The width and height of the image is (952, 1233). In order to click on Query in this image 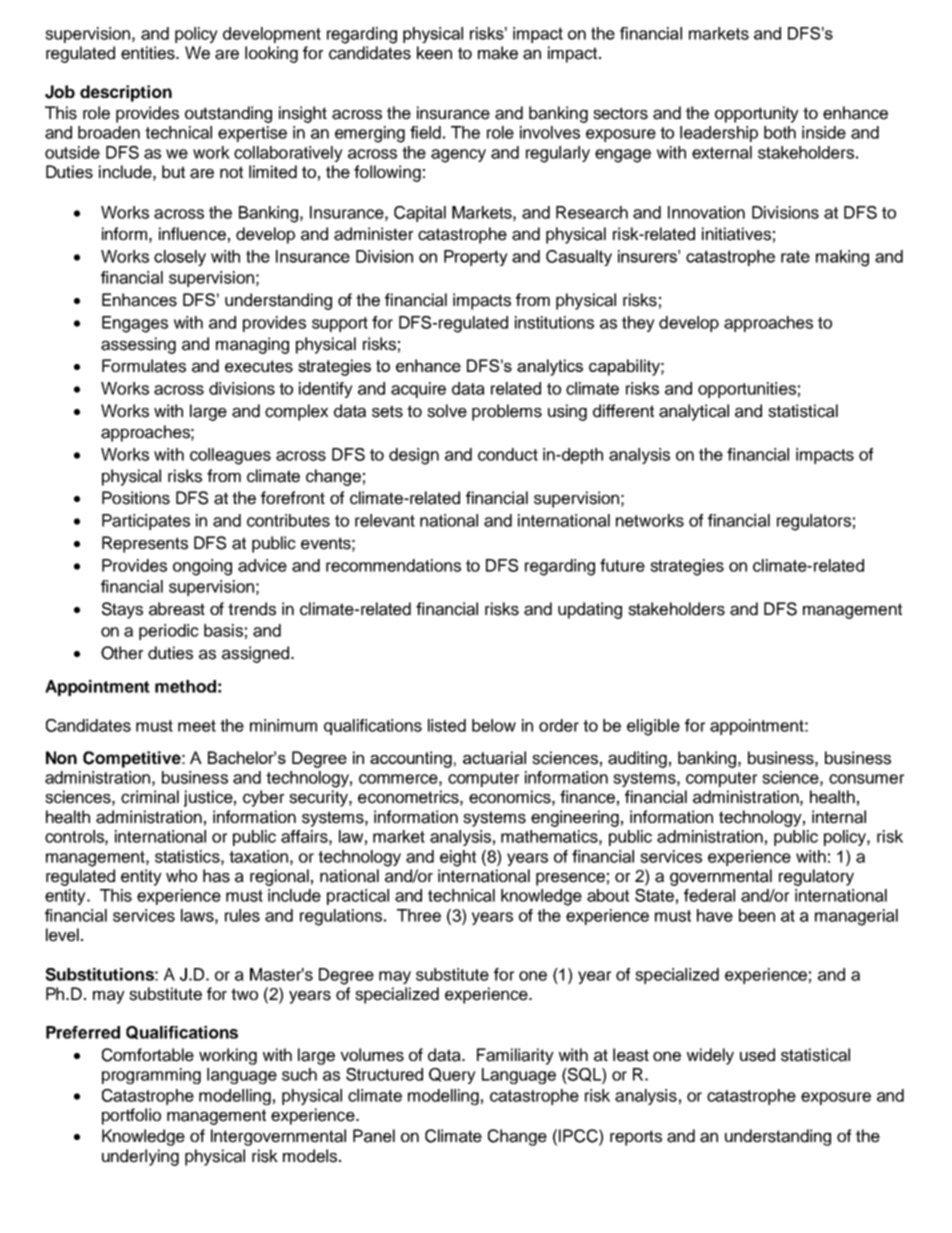, I will do `click(452, 1076)`.
